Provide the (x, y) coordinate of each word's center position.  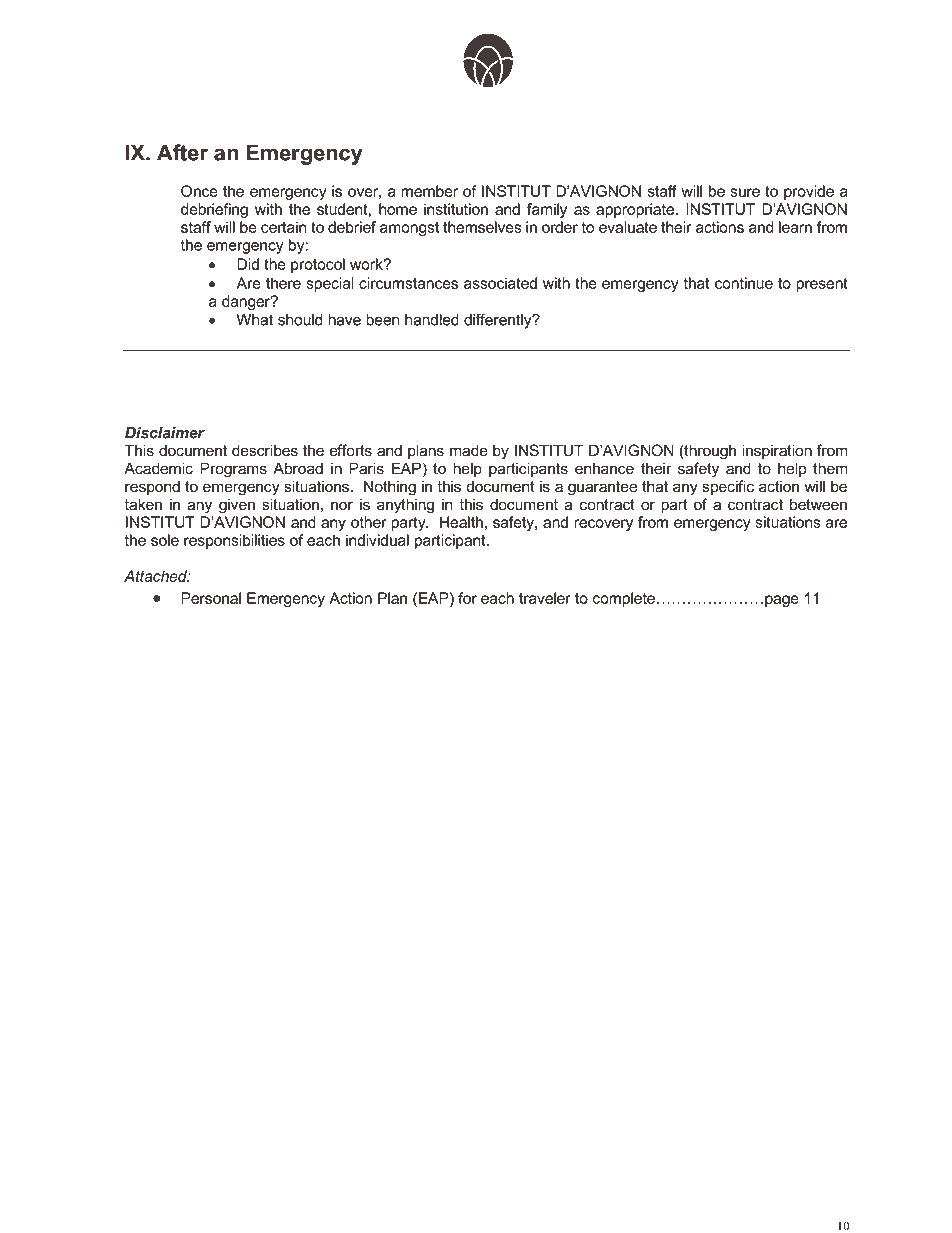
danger (247, 302)
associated (500, 283)
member (429, 191)
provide (809, 192)
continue (744, 283)
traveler (545, 598)
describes (265, 450)
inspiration (777, 451)
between (818, 504)
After (182, 152)
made (469, 450)
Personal (211, 598)
